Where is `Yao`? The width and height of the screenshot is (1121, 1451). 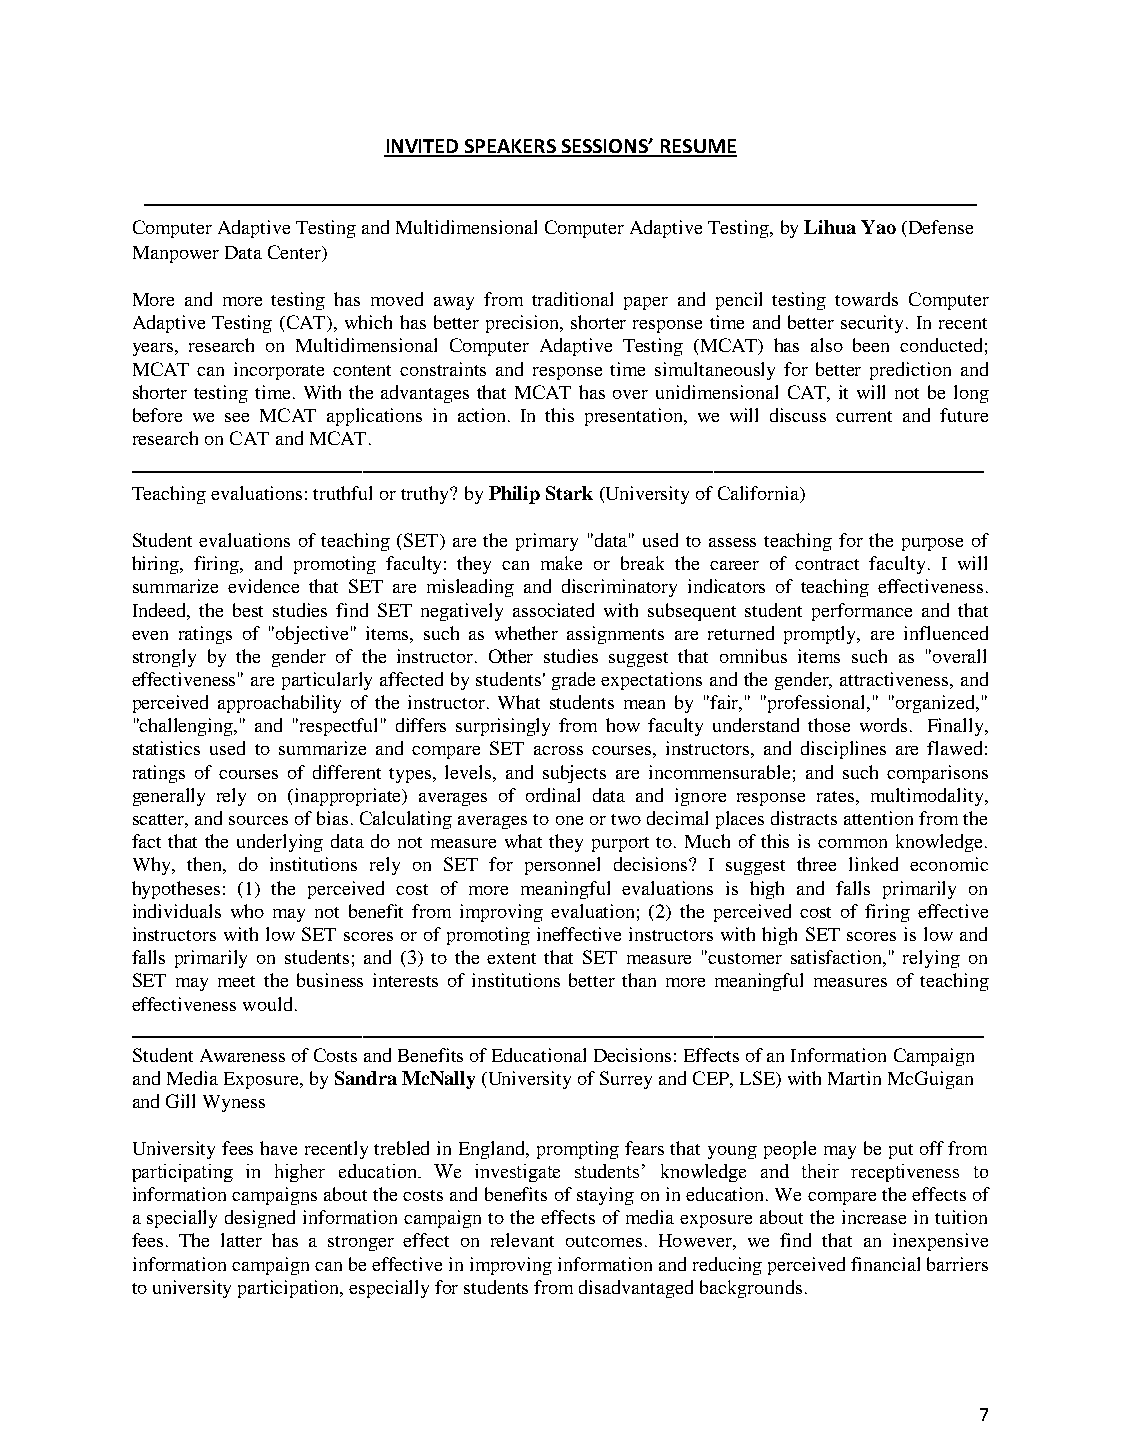
Yao is located at coordinates (878, 227).
